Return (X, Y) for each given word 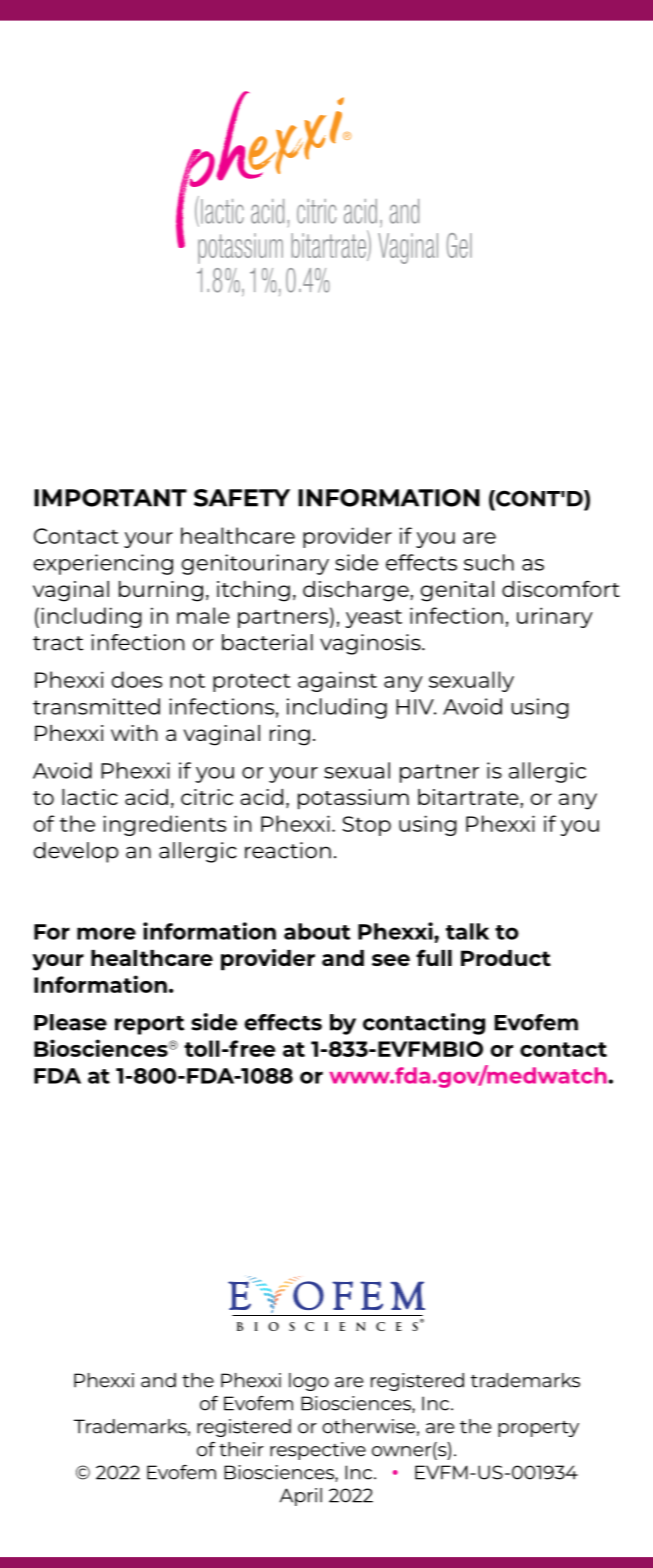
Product (506, 958)
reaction (288, 850)
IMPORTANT (110, 498)
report (150, 1025)
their (241, 1449)
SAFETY (242, 498)
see (391, 960)
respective (318, 1451)
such (489, 562)
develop (76, 852)
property (538, 1429)
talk (467, 931)
